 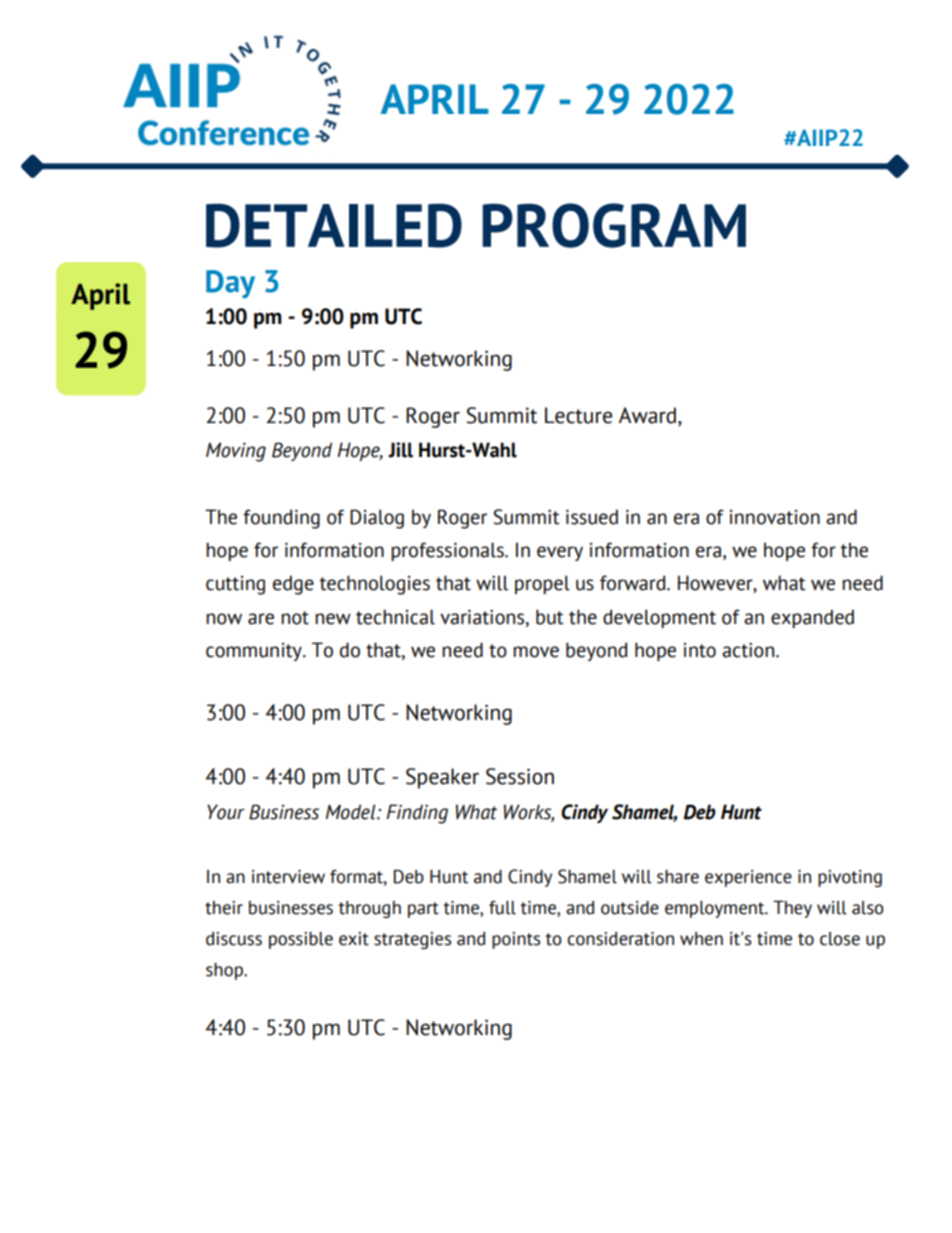 I want to click on expanded, so click(x=812, y=618).
